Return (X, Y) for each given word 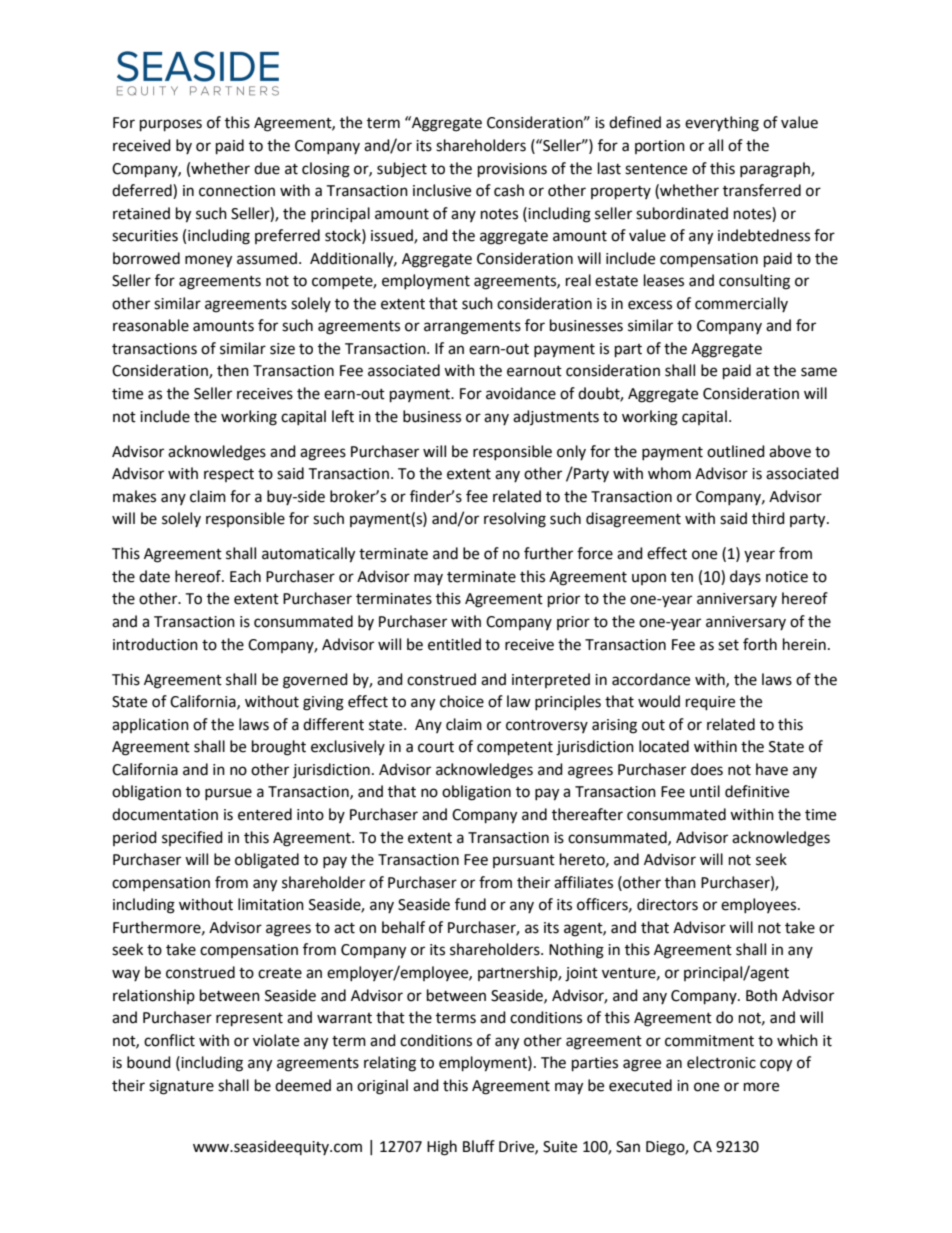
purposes (171, 125)
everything (722, 124)
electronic (721, 1062)
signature (181, 1087)
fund (470, 904)
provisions (512, 170)
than (680, 882)
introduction (155, 644)
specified (192, 838)
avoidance (521, 393)
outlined (736, 451)
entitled (454, 644)
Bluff (479, 1146)
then (233, 370)
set (728, 645)
